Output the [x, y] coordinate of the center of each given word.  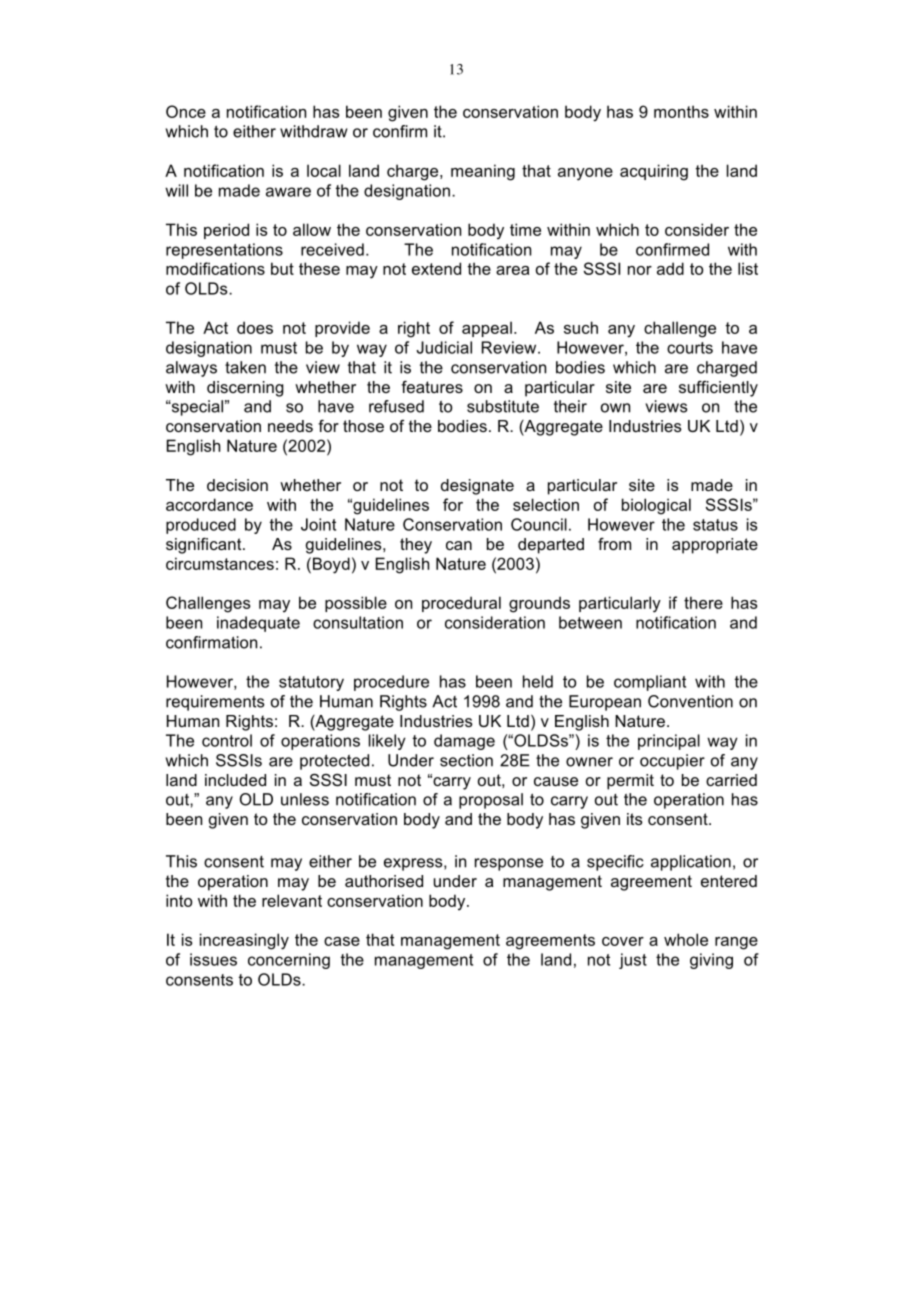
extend [436, 268]
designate [477, 487]
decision [237, 485]
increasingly [244, 941]
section [466, 760]
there [703, 602]
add [670, 268]
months [681, 111]
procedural [461, 604]
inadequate [258, 624]
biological [656, 506]
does [255, 327]
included [235, 780]
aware [288, 192]
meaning [483, 172]
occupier [672, 762]
